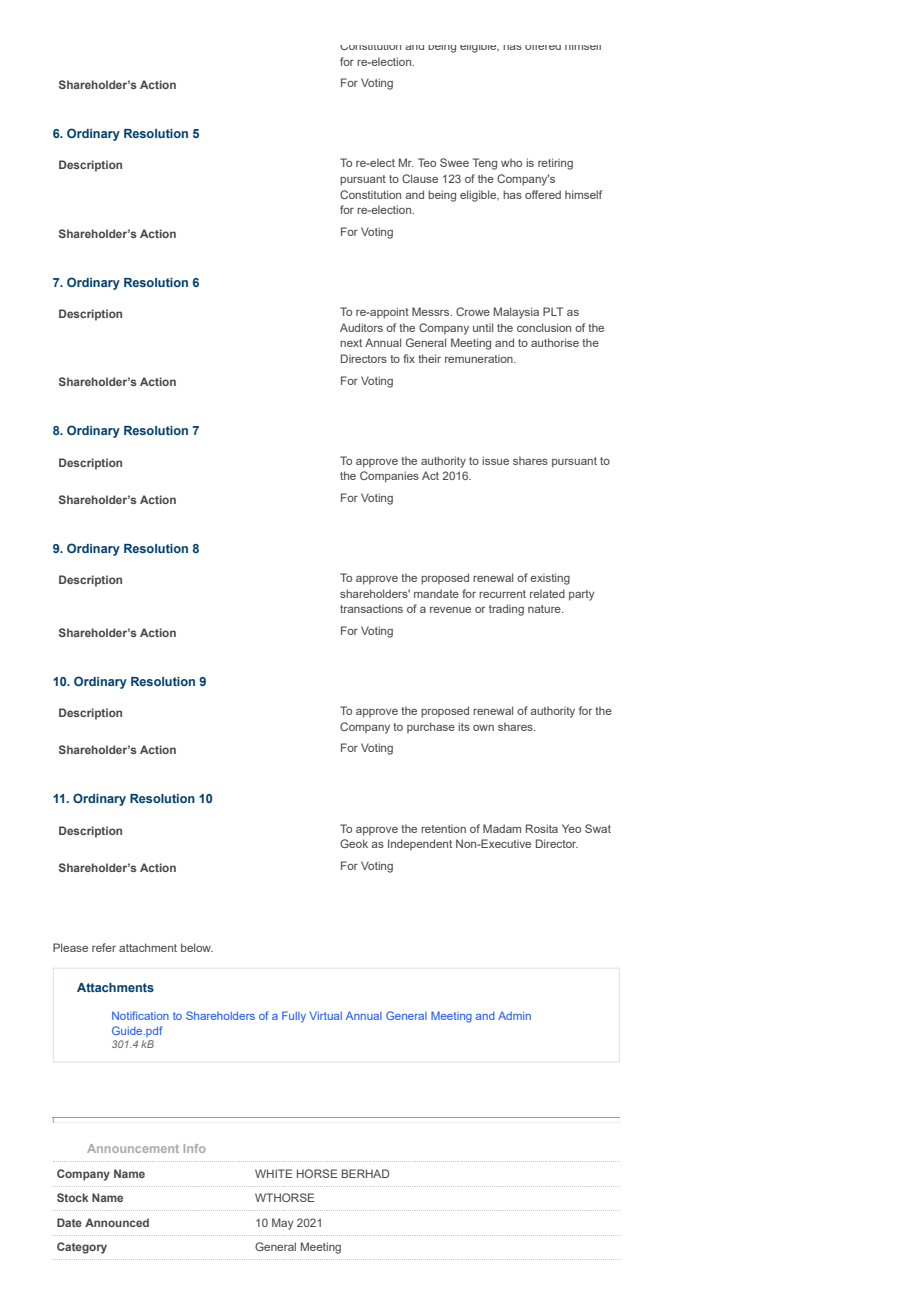 This screenshot has width=924, height=1308. What do you see at coordinates (117, 1222) in the screenshot?
I see `Announced` at bounding box center [117, 1222].
